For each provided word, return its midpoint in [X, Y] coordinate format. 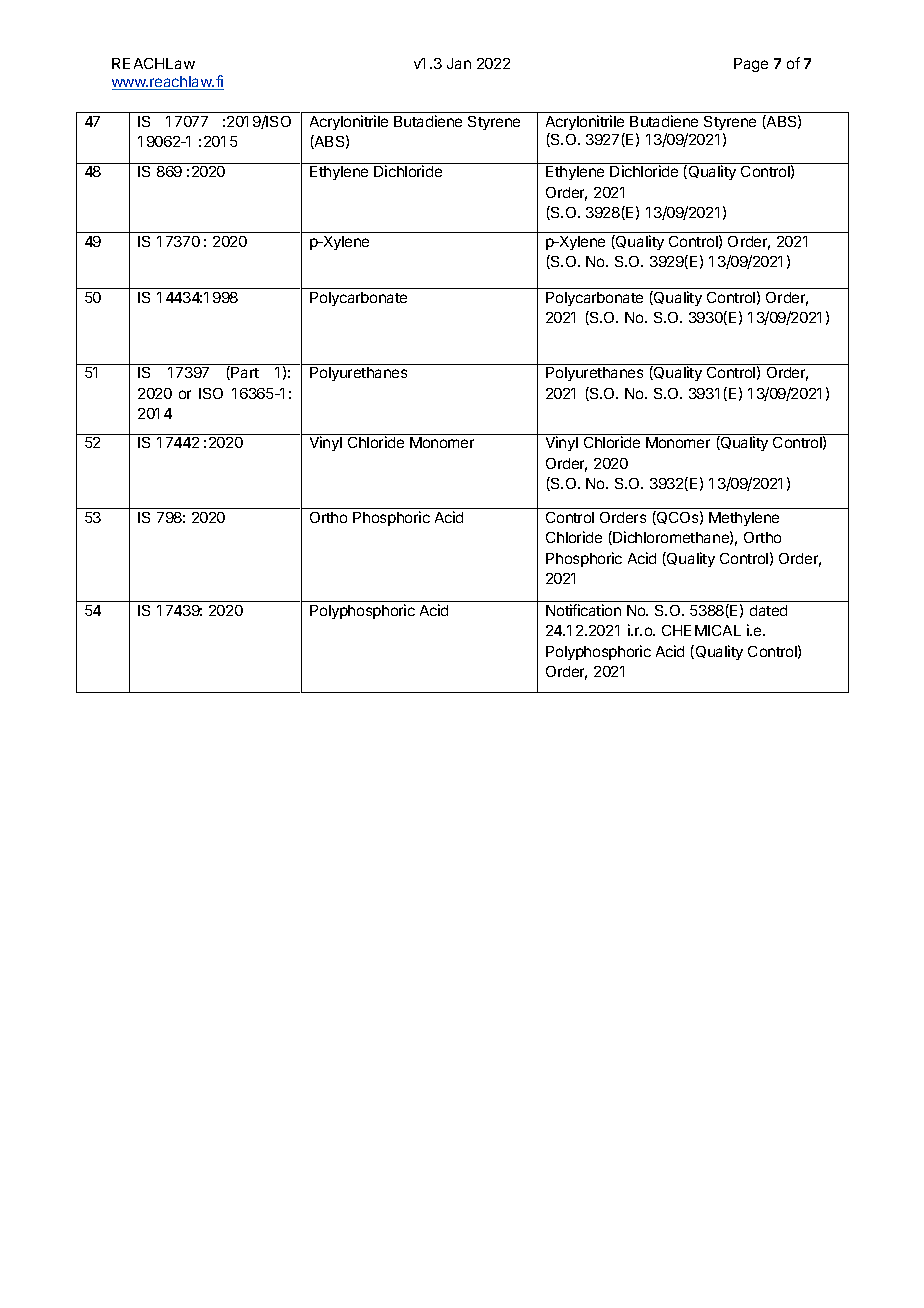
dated [768, 610]
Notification [583, 610]
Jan [459, 63]
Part [245, 372]
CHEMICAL [701, 630]
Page [751, 65]
